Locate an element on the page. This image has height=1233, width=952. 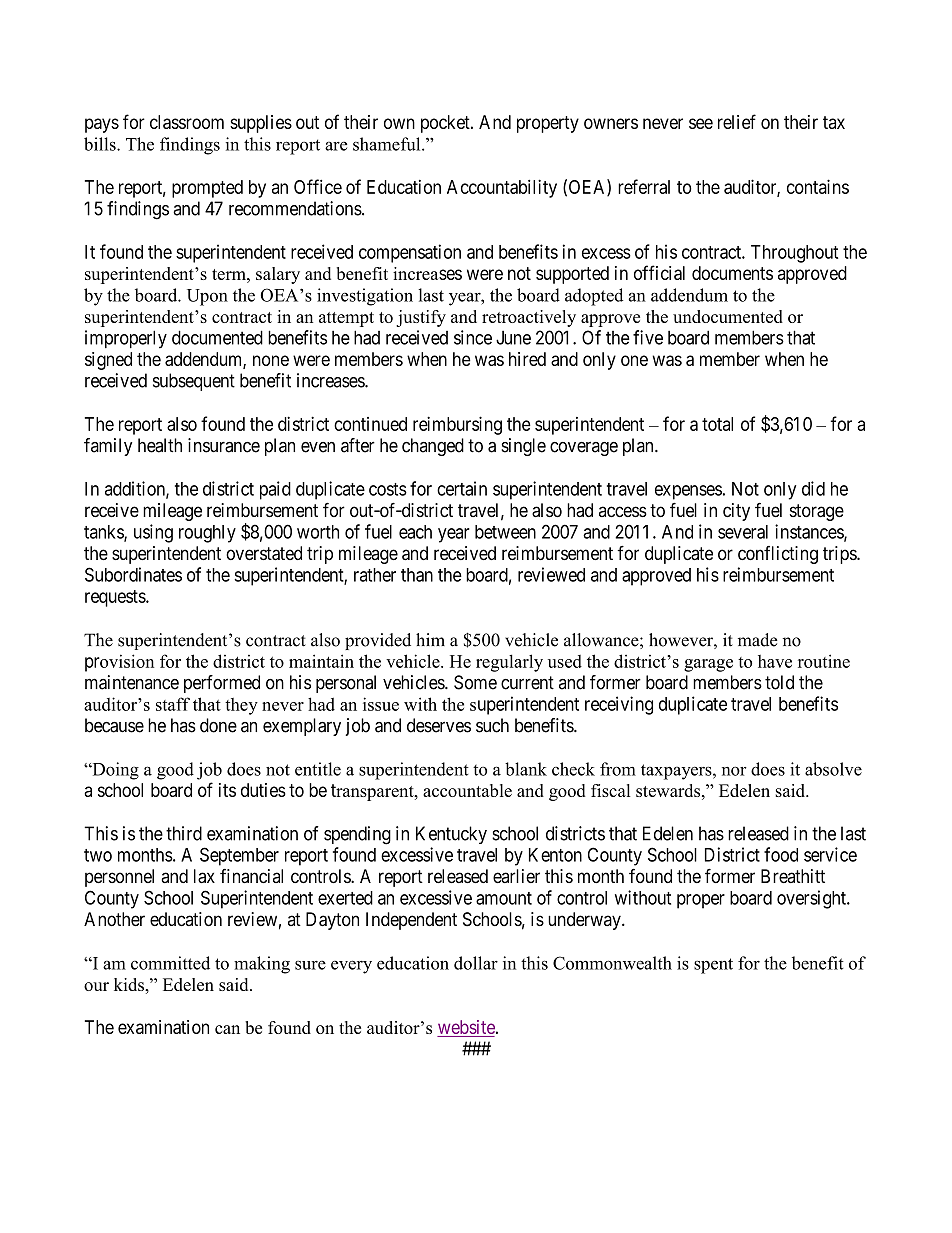
conflicting is located at coordinates (778, 555).
